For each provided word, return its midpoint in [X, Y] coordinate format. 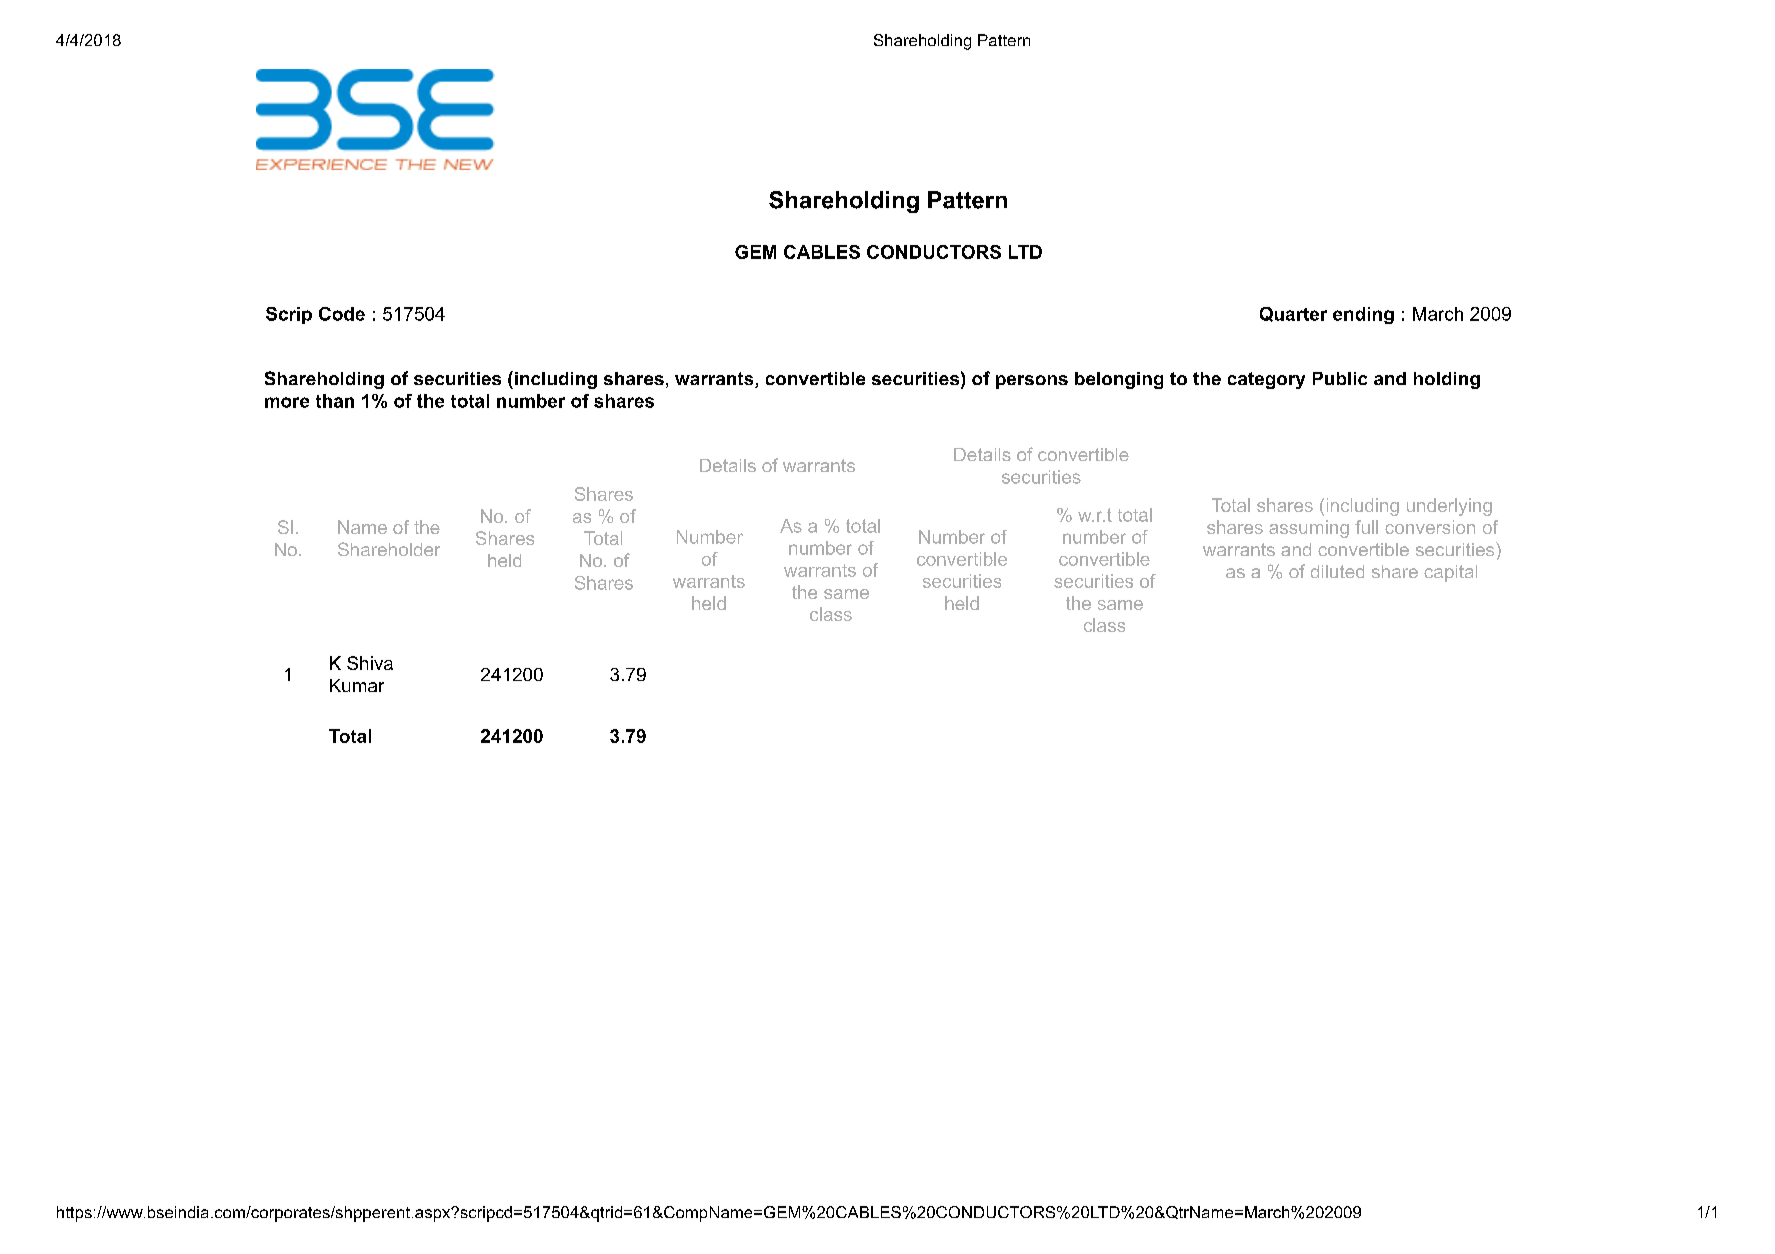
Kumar [357, 685]
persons [1032, 382]
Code [342, 314]
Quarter [1293, 314]
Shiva [370, 663]
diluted [1337, 571]
